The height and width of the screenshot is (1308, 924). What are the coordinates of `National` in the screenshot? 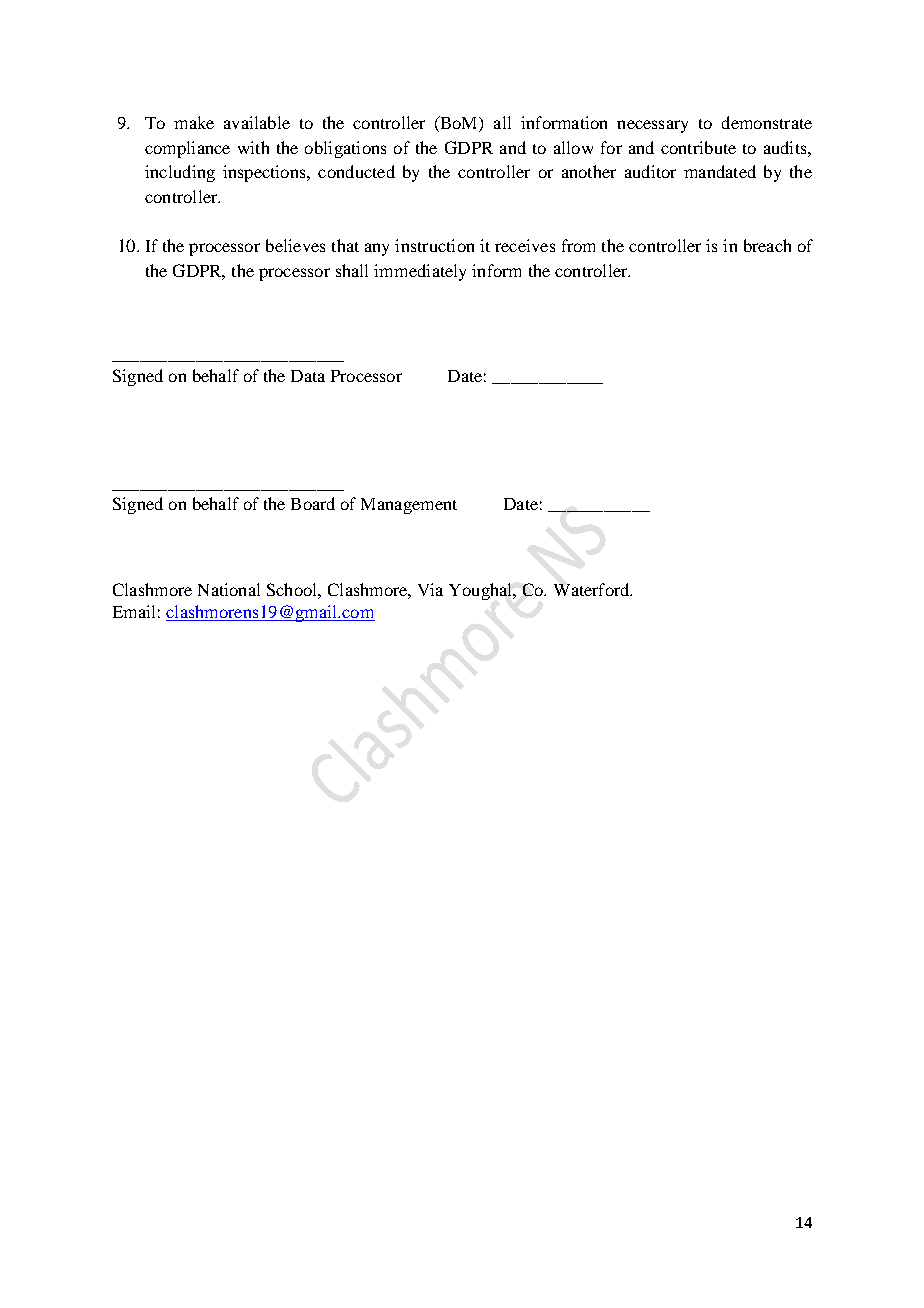 It's located at (229, 589).
